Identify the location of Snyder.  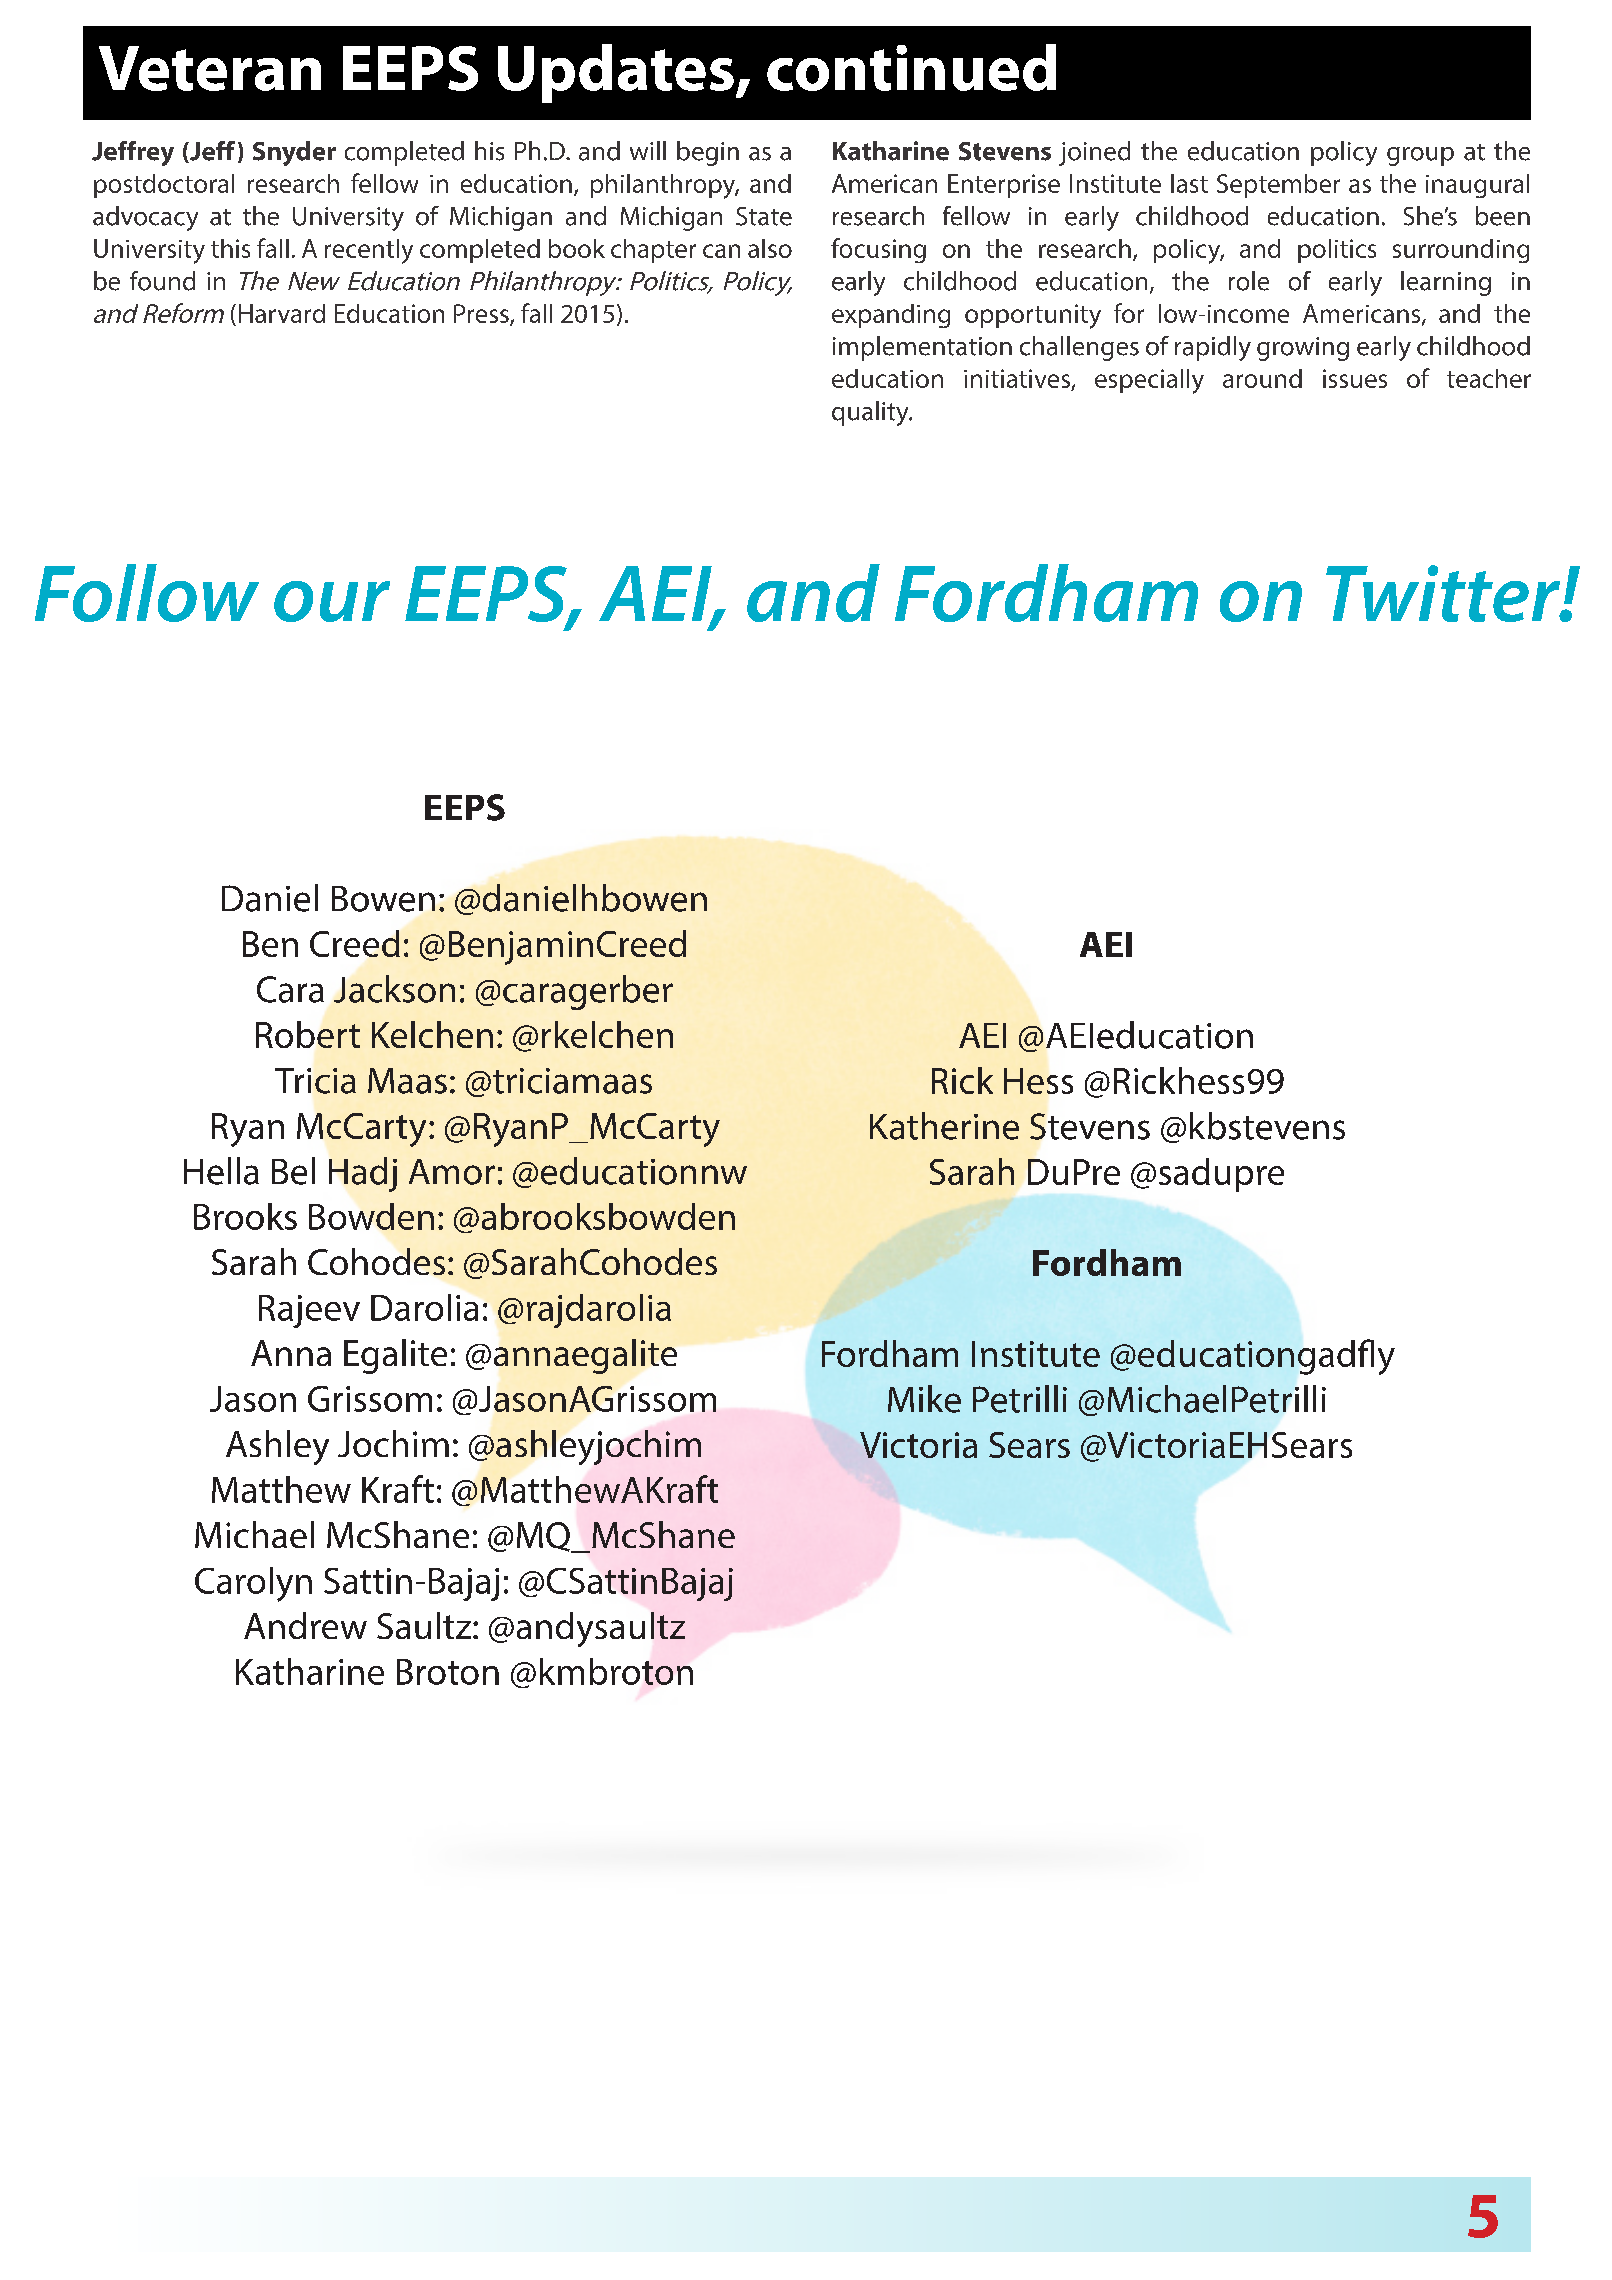
(294, 153).
